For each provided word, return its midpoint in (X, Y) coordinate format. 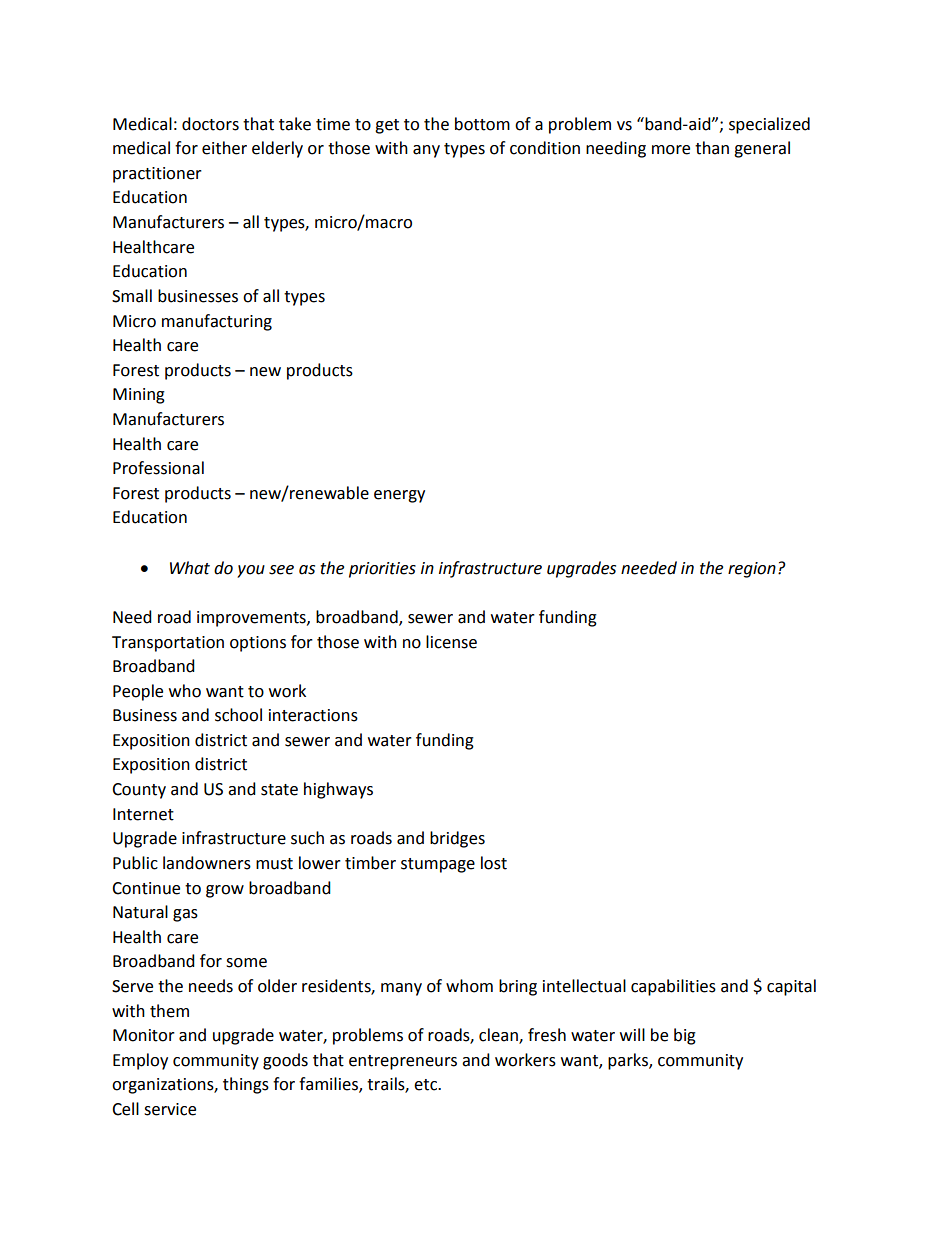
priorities (382, 570)
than (712, 148)
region (752, 570)
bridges (457, 839)
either (224, 148)
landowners (207, 863)
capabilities (673, 987)
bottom (482, 124)
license (451, 642)
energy (399, 496)
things (246, 1085)
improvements (252, 619)
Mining (139, 396)
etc (426, 1085)
